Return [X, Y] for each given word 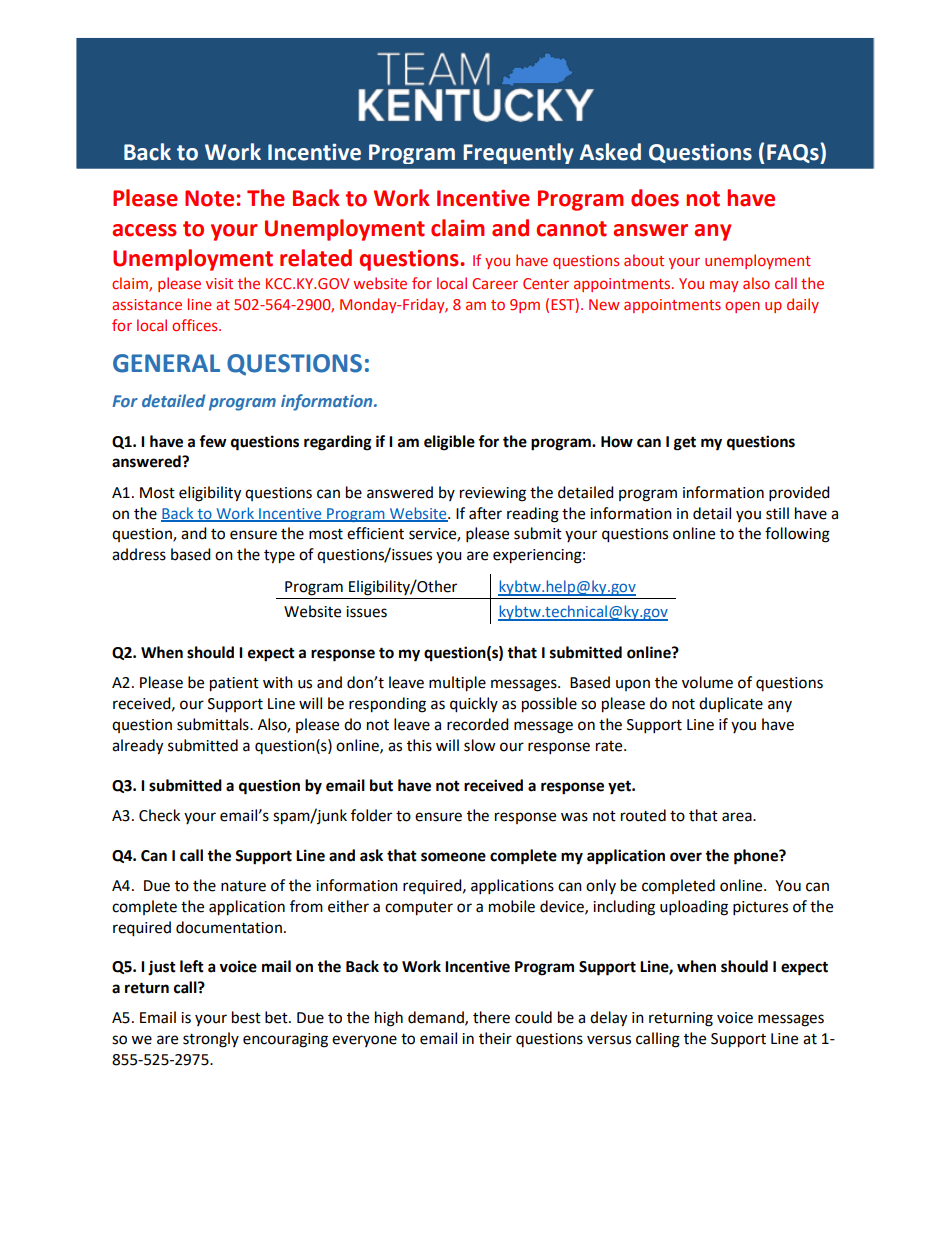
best [246, 1017]
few [213, 441]
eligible [449, 443]
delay [608, 1019]
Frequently [518, 153]
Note [209, 198]
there [491, 1017]
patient [234, 684]
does [655, 198]
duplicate [731, 704]
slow [480, 745]
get [685, 443]
